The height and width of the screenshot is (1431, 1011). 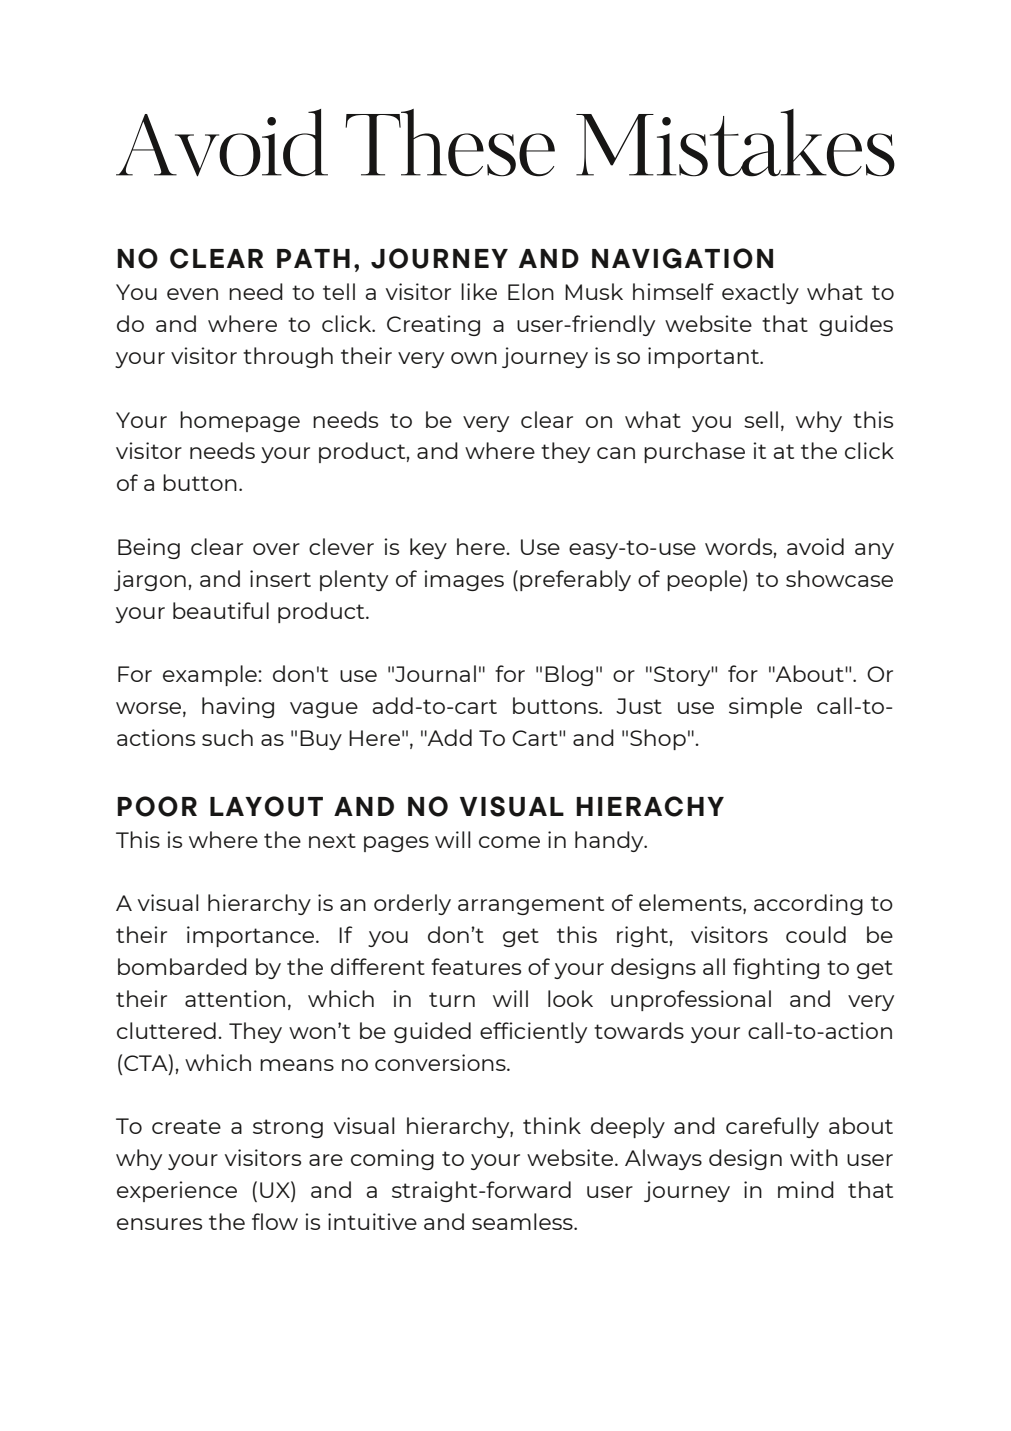 I want to click on importance, so click(x=252, y=936).
